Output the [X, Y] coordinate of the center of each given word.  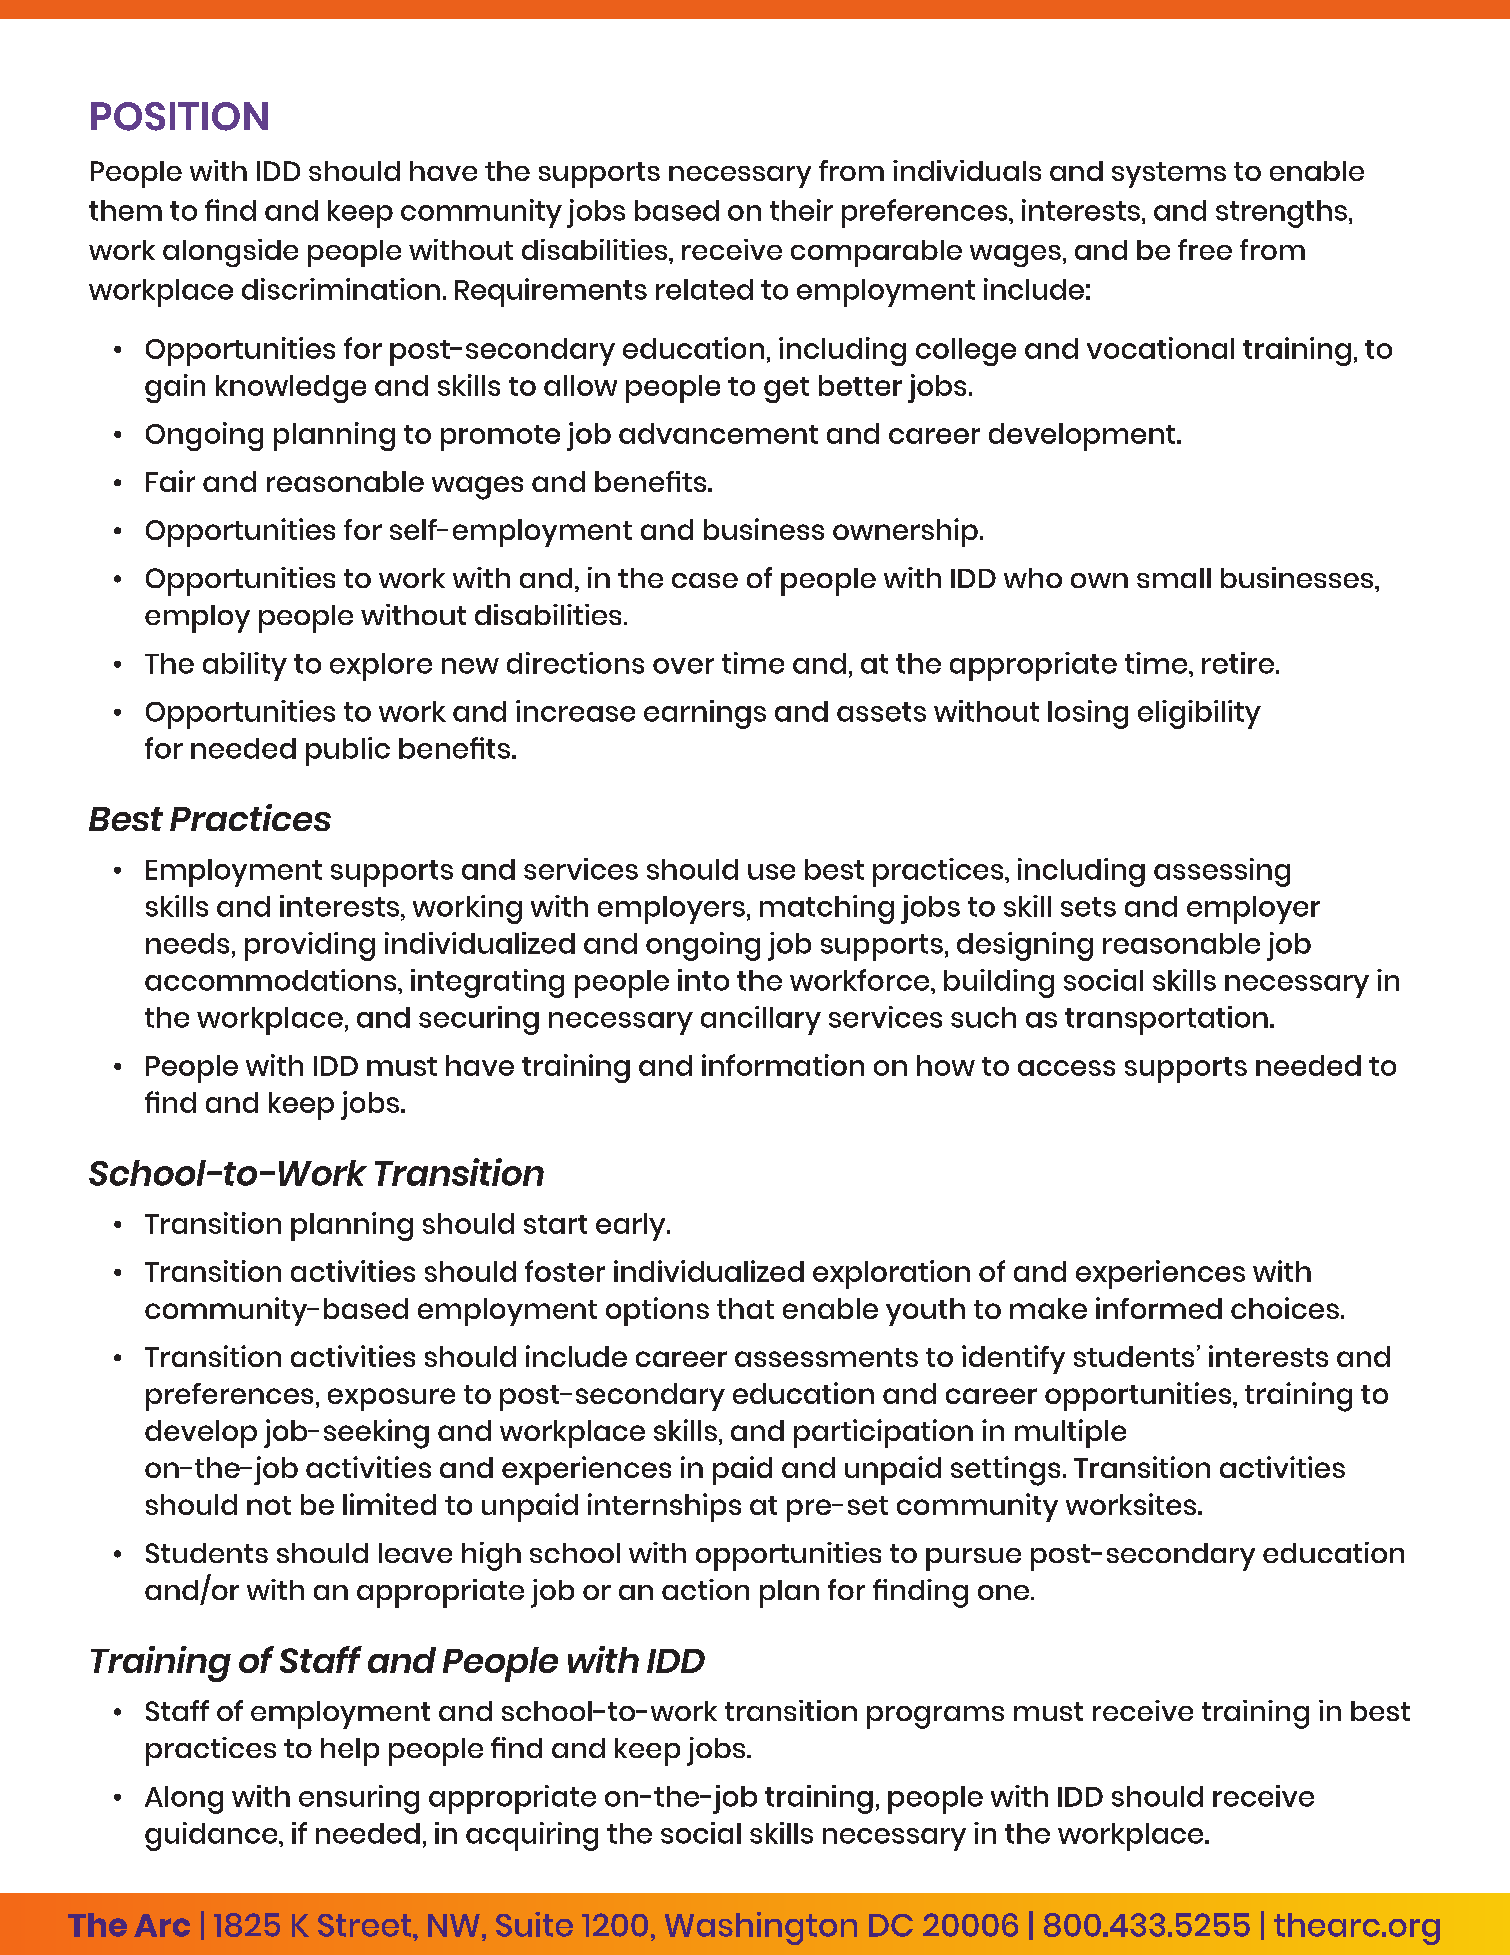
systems [1169, 175]
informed [1159, 1308]
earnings [705, 714]
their [801, 210]
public [348, 751]
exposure [391, 1399]
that [745, 1308]
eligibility [1199, 714]
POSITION [179, 116]
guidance [212, 1836]
